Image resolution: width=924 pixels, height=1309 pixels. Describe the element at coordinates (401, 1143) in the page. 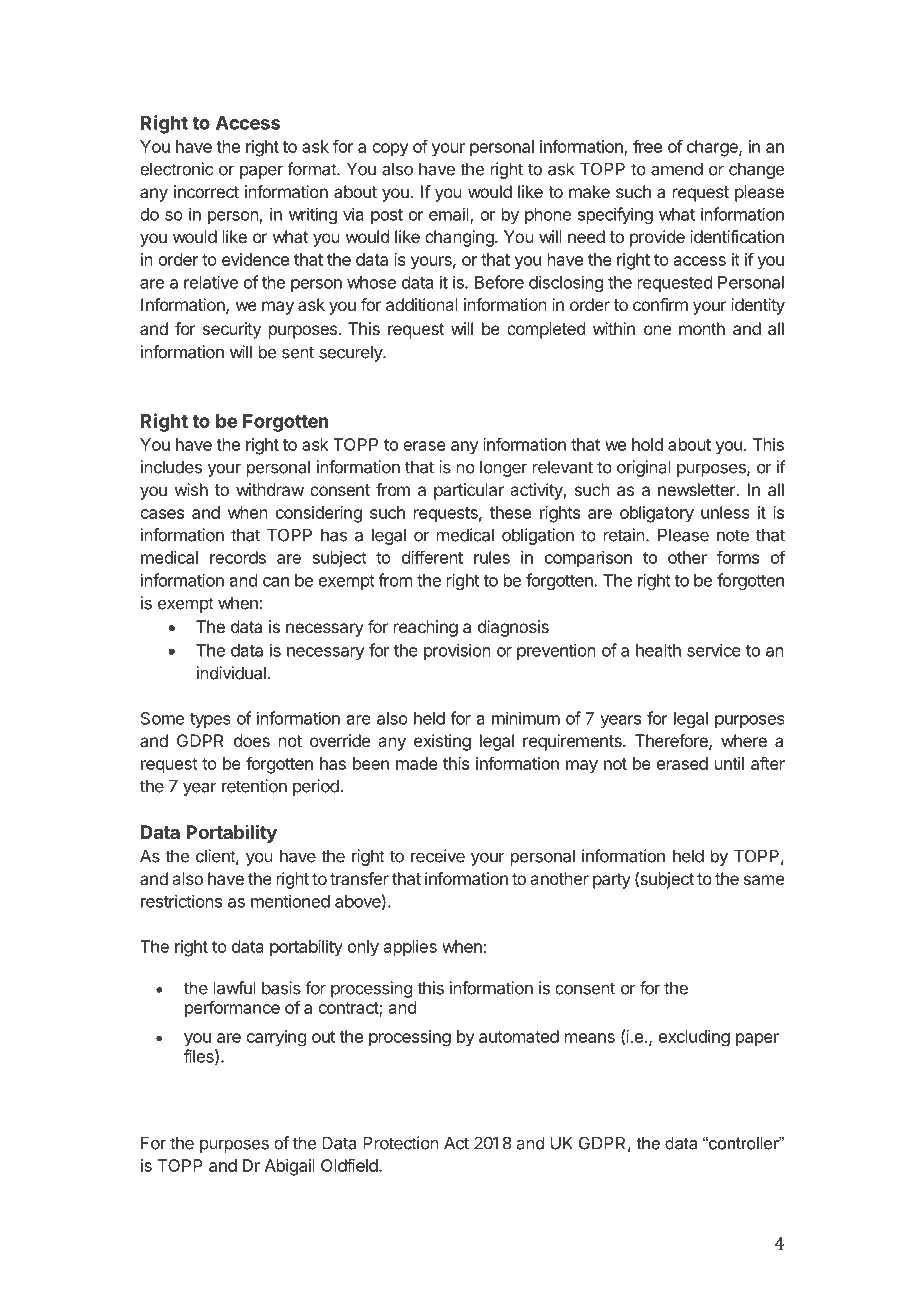

I see `Protection` at that location.
